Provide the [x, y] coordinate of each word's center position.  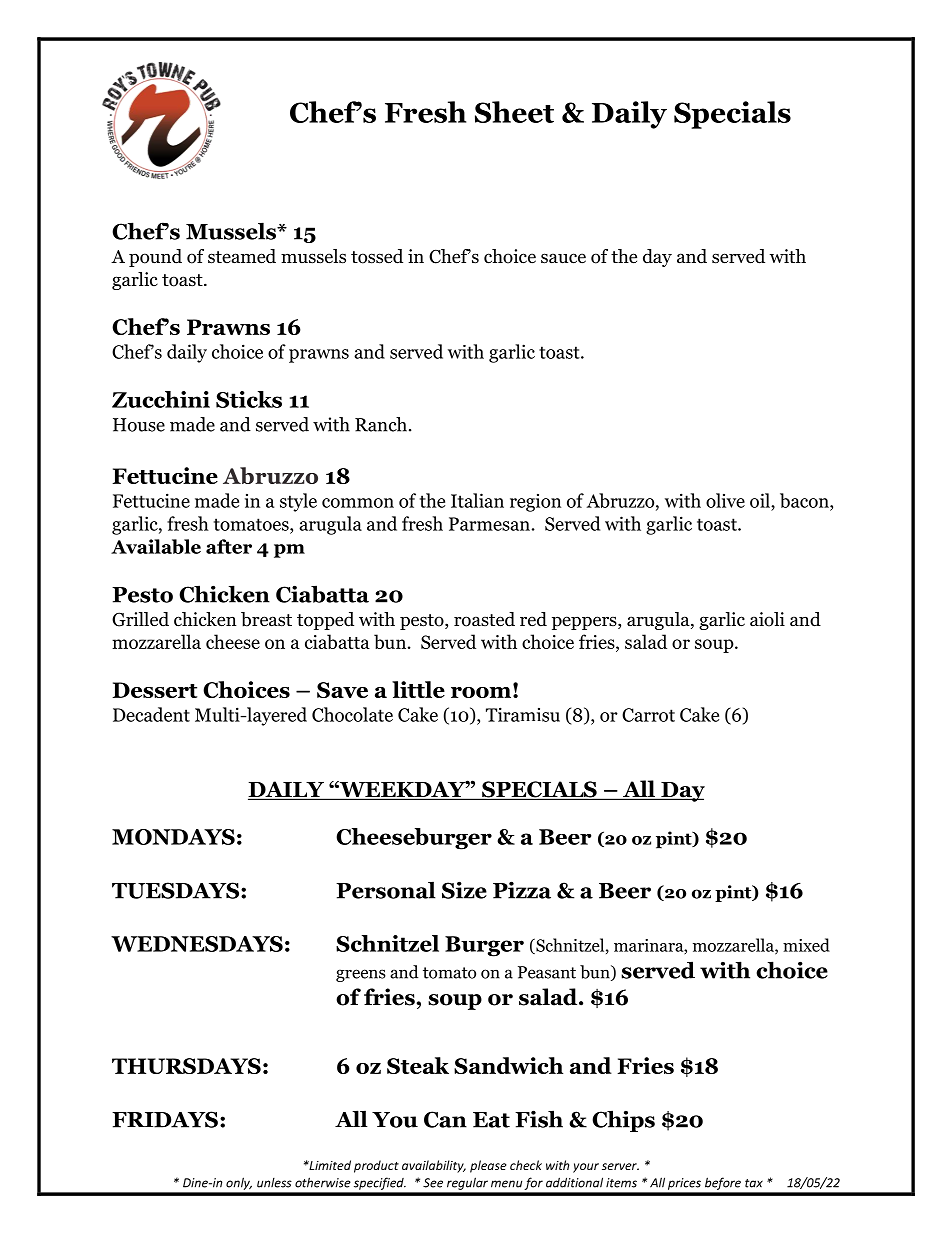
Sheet [514, 112]
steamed [242, 256]
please [488, 1166]
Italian [477, 500]
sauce [563, 258]
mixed [806, 945]
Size [464, 890]
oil [761, 500]
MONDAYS [173, 837]
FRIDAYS [165, 1119]
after [229, 546]
